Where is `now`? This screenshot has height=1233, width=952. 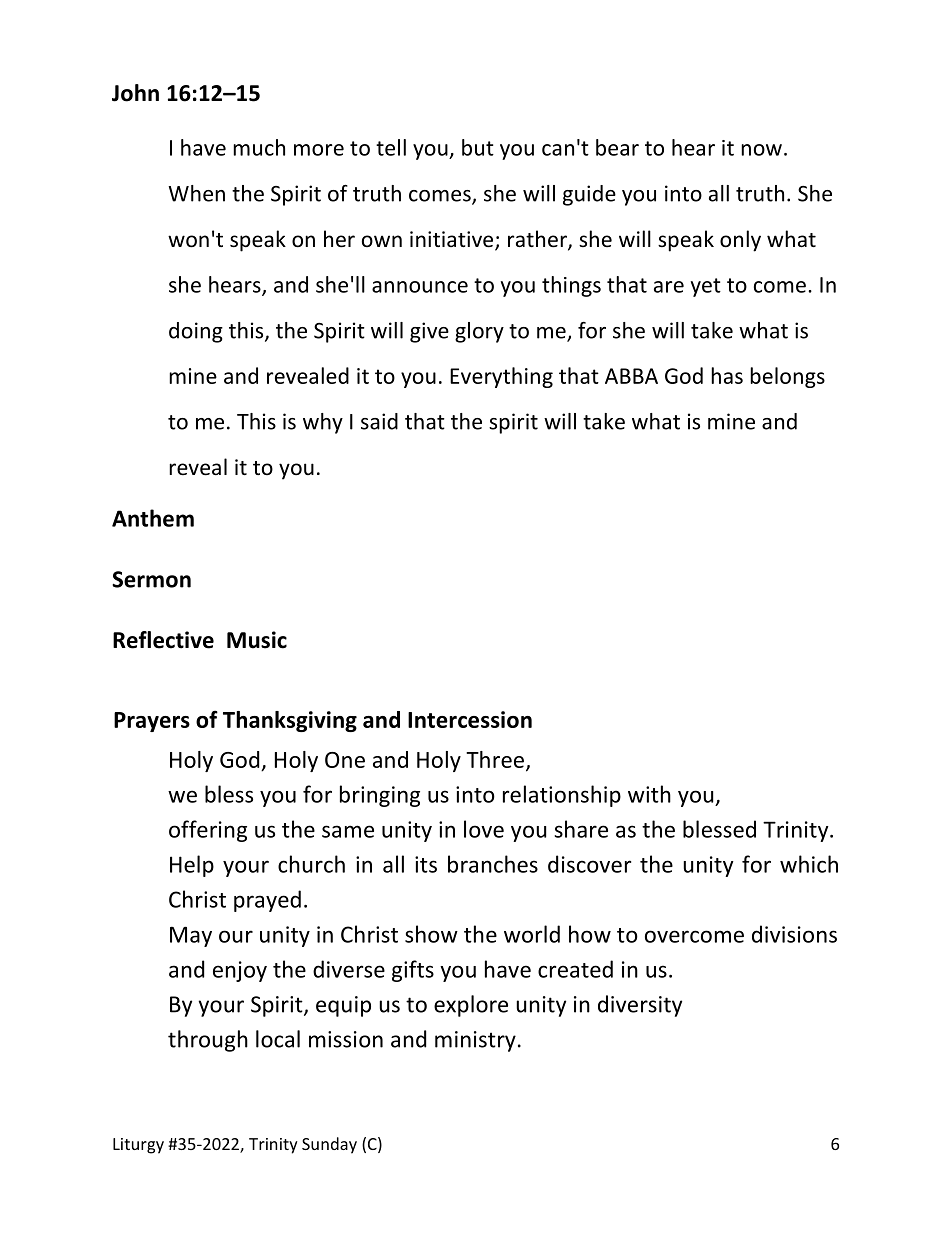
now is located at coordinates (761, 150).
